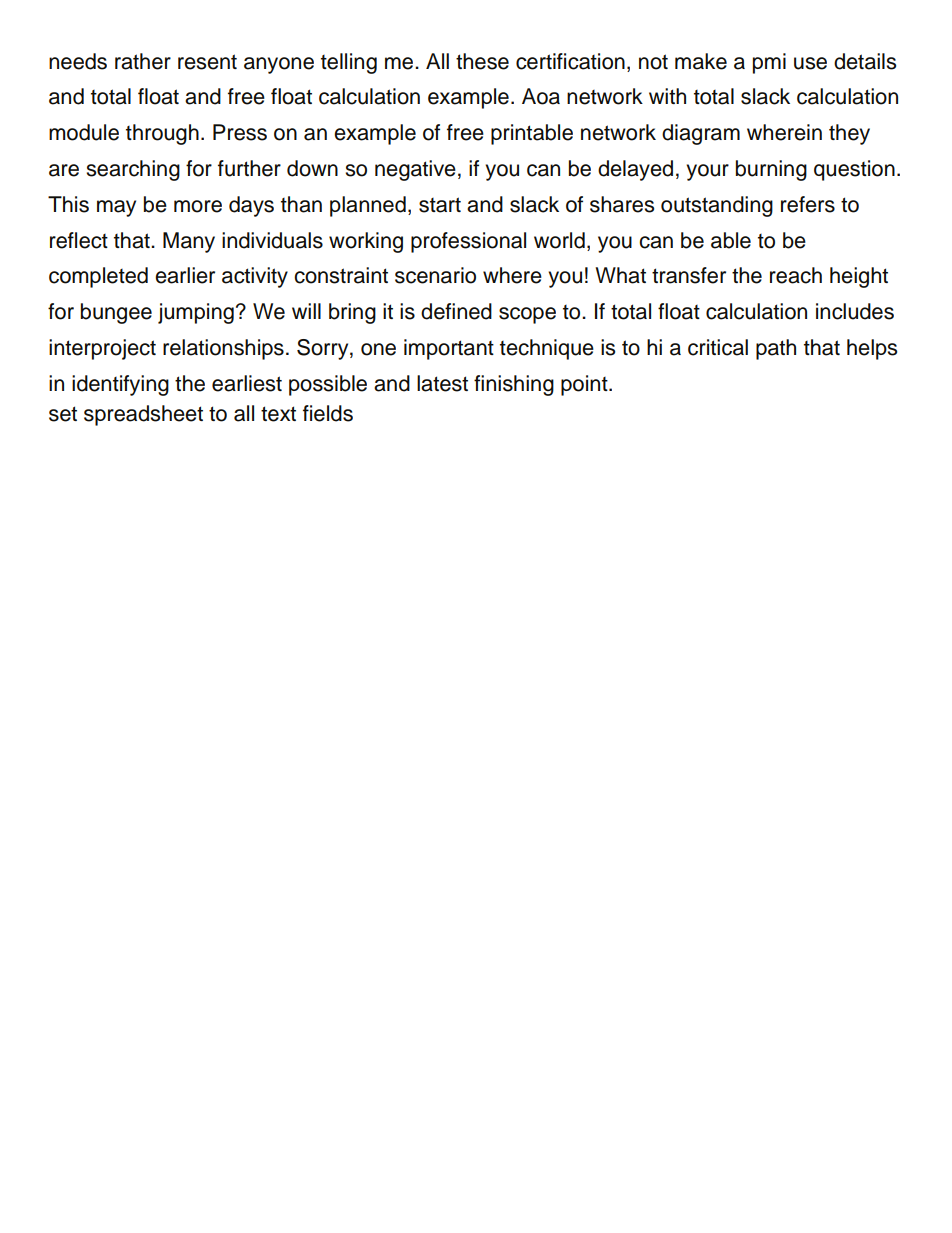  Describe the element at coordinates (415, 170) in the document. I see `negative` at that location.
